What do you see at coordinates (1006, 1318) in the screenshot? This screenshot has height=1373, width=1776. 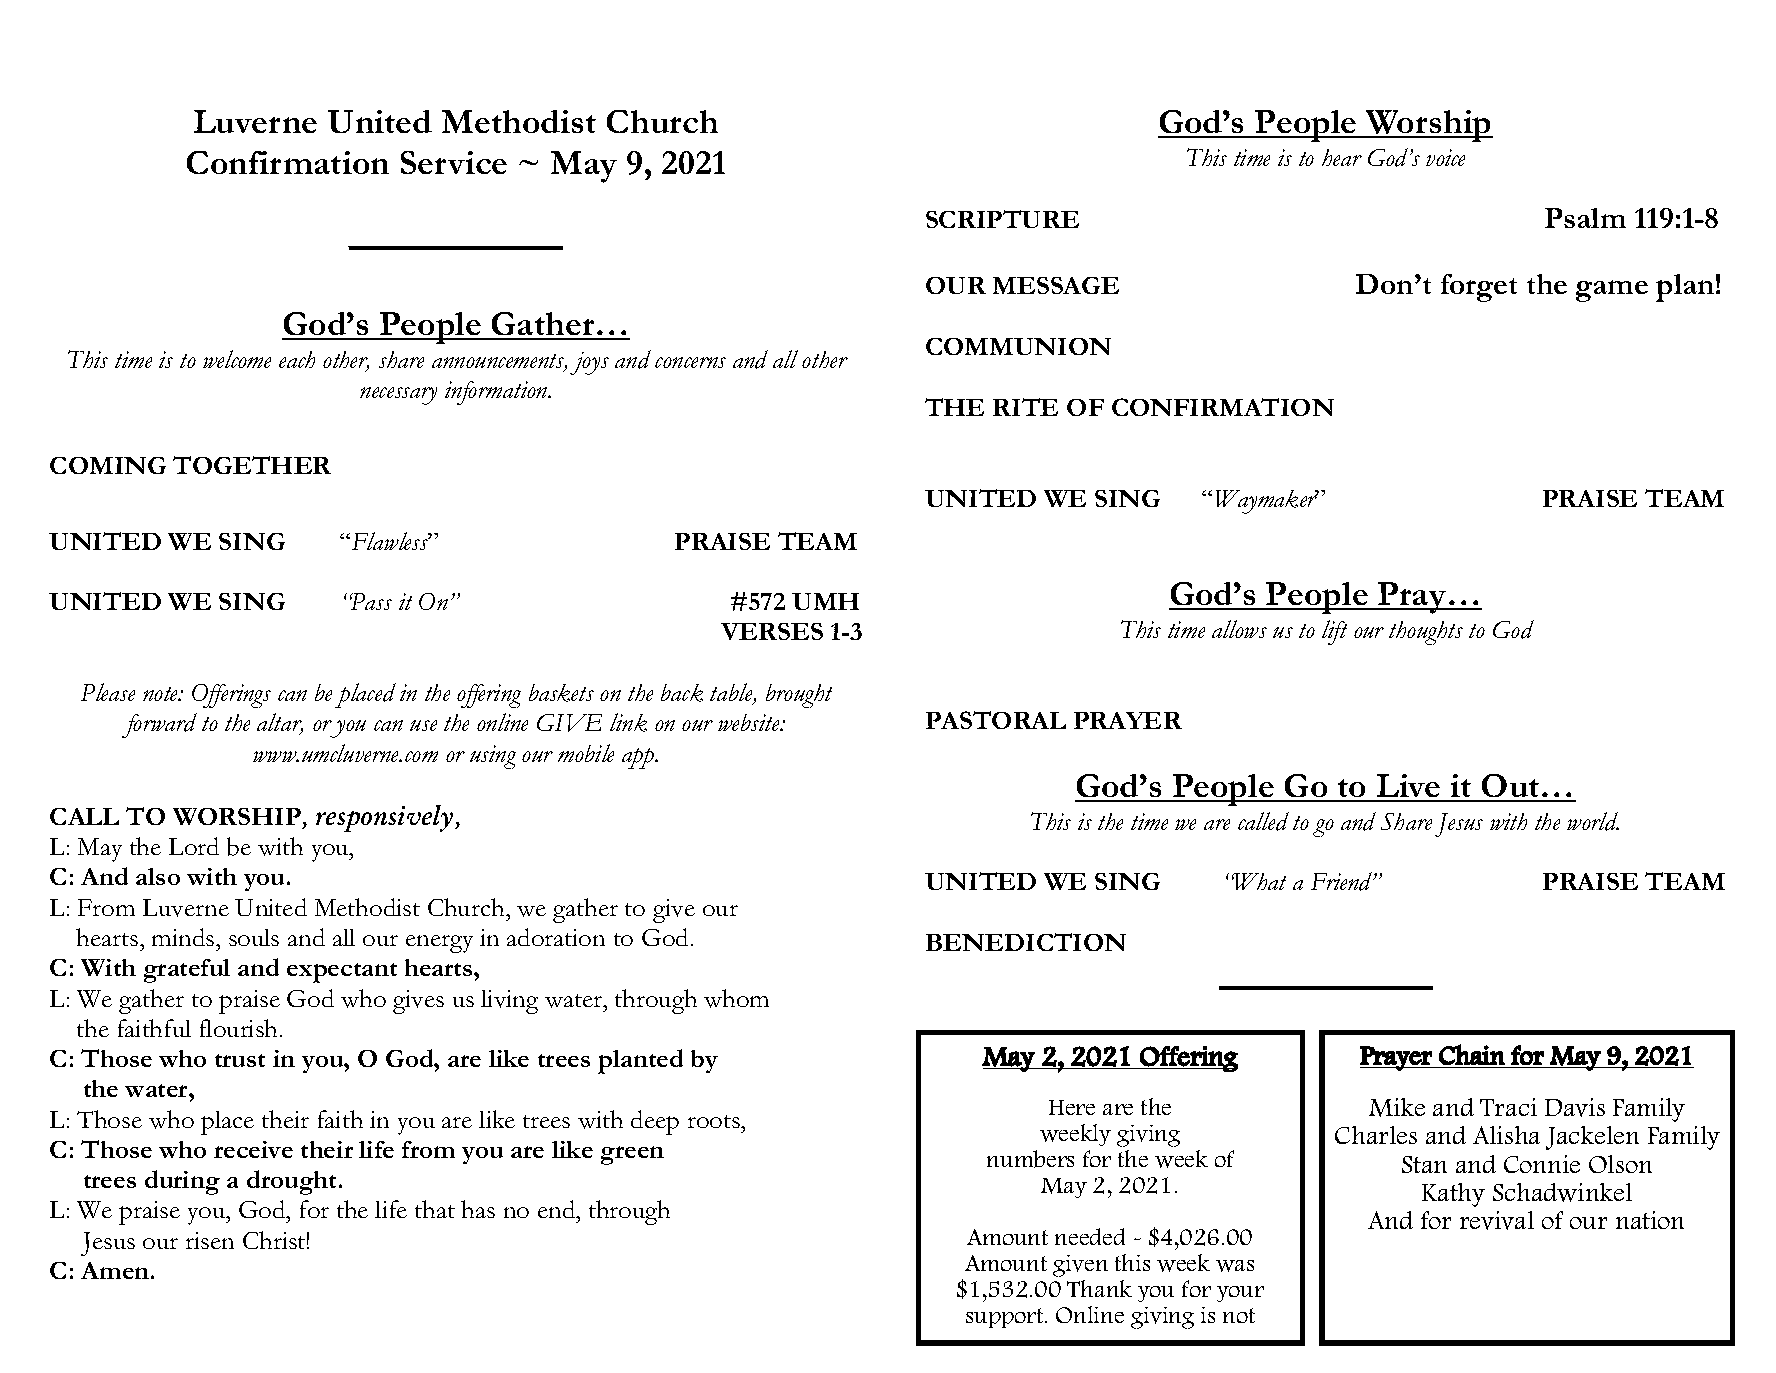 I see `support` at bounding box center [1006, 1318].
